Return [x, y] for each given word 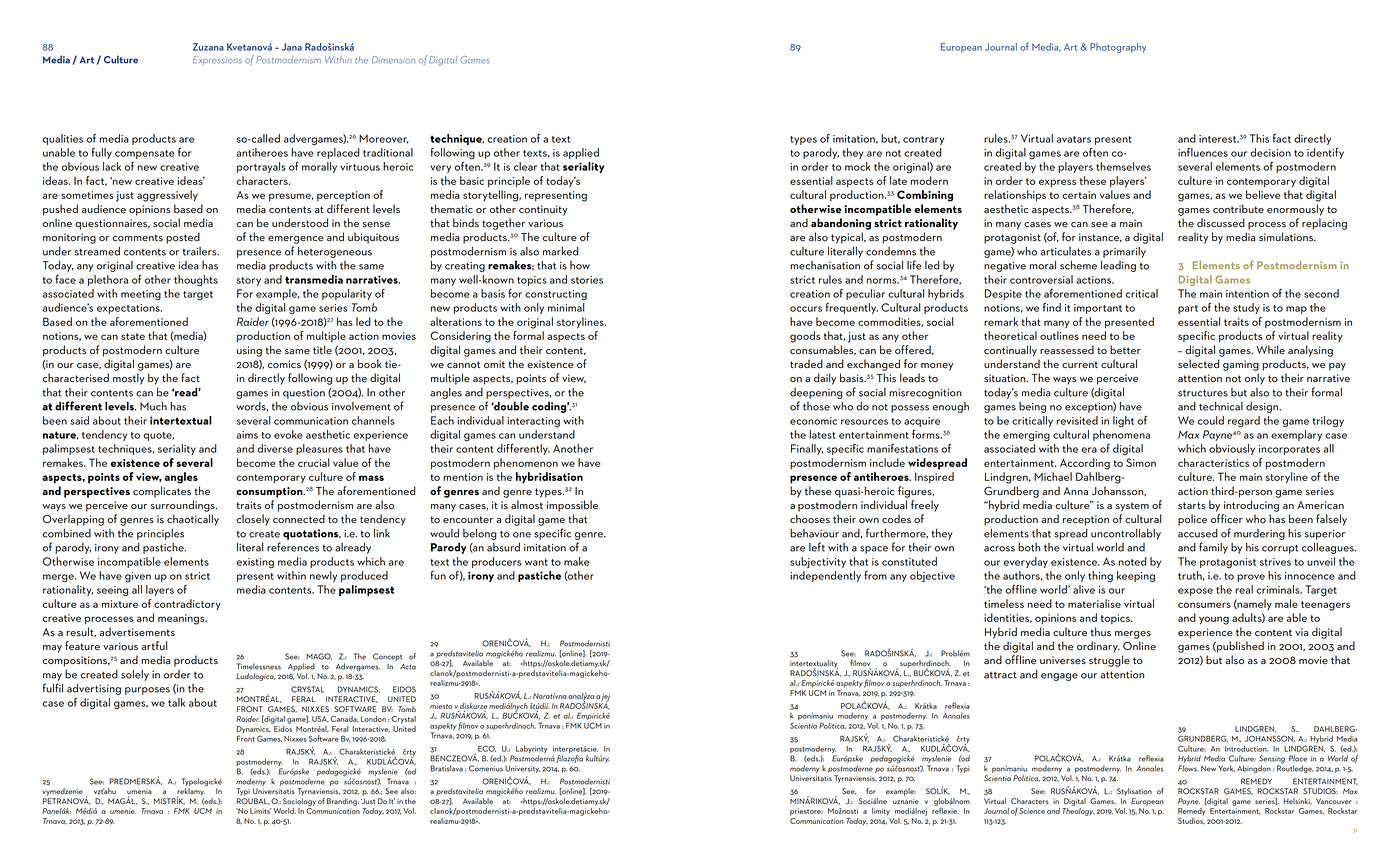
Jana [292, 47]
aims [247, 435]
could [1211, 420]
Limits [260, 811]
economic [813, 421]
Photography [1118, 48]
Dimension [393, 60]
